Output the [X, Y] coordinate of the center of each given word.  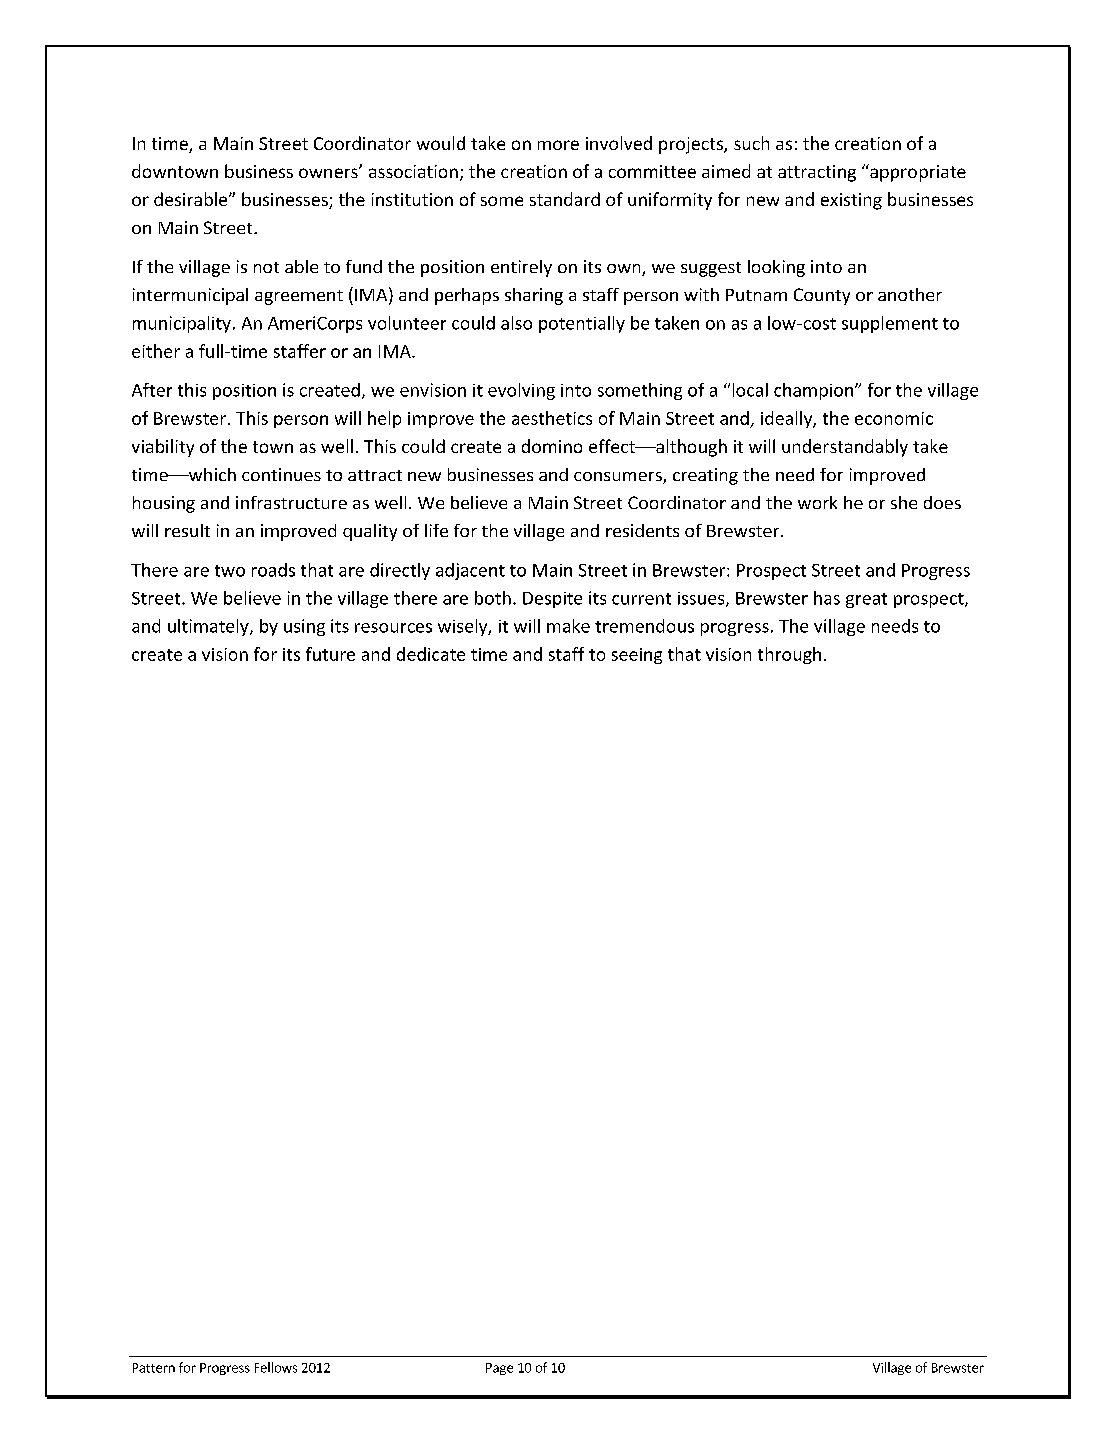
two [230, 571]
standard [565, 199]
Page [499, 1369]
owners [329, 172]
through [789, 655]
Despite [552, 600]
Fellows [276, 1367]
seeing [637, 656]
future [330, 654]
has [827, 598]
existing [851, 201]
